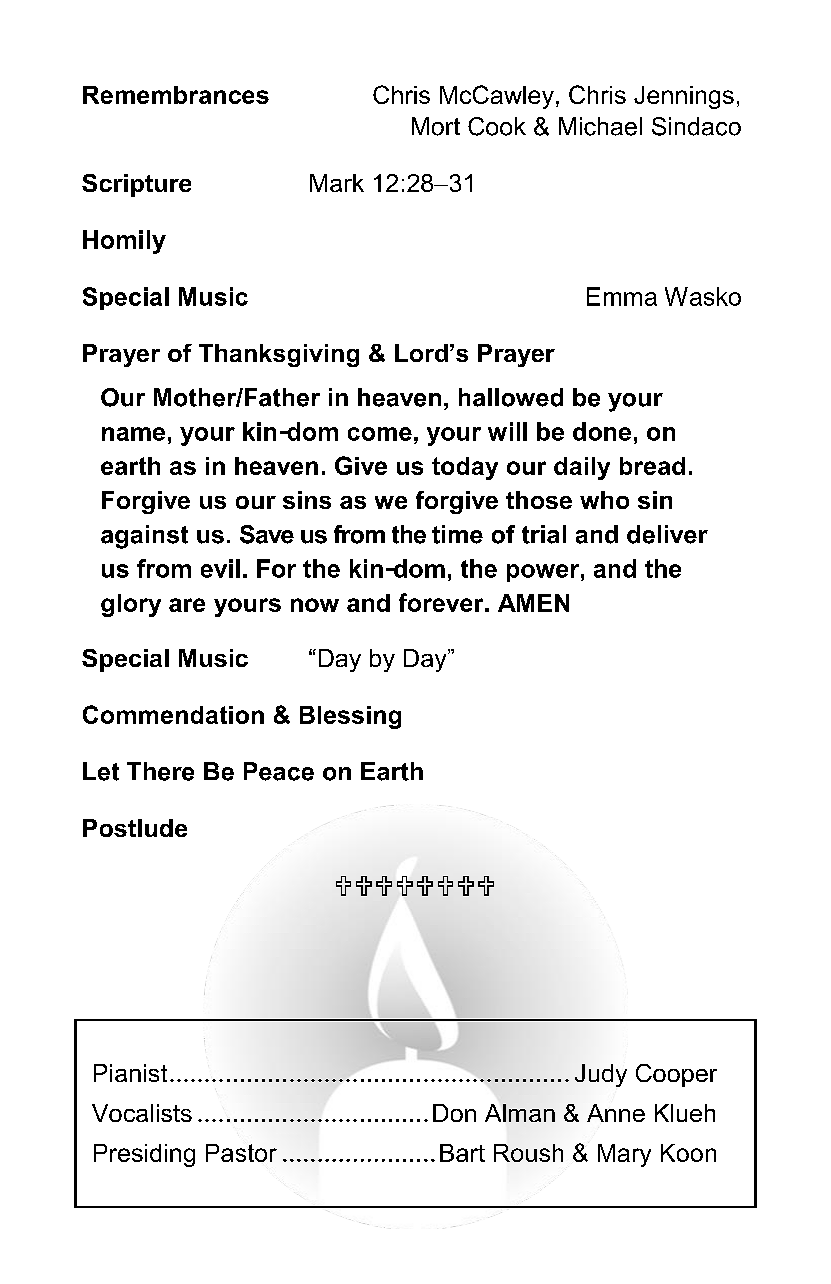 The height and width of the screenshot is (1284, 831). I want to click on Vocalists, so click(142, 1113).
